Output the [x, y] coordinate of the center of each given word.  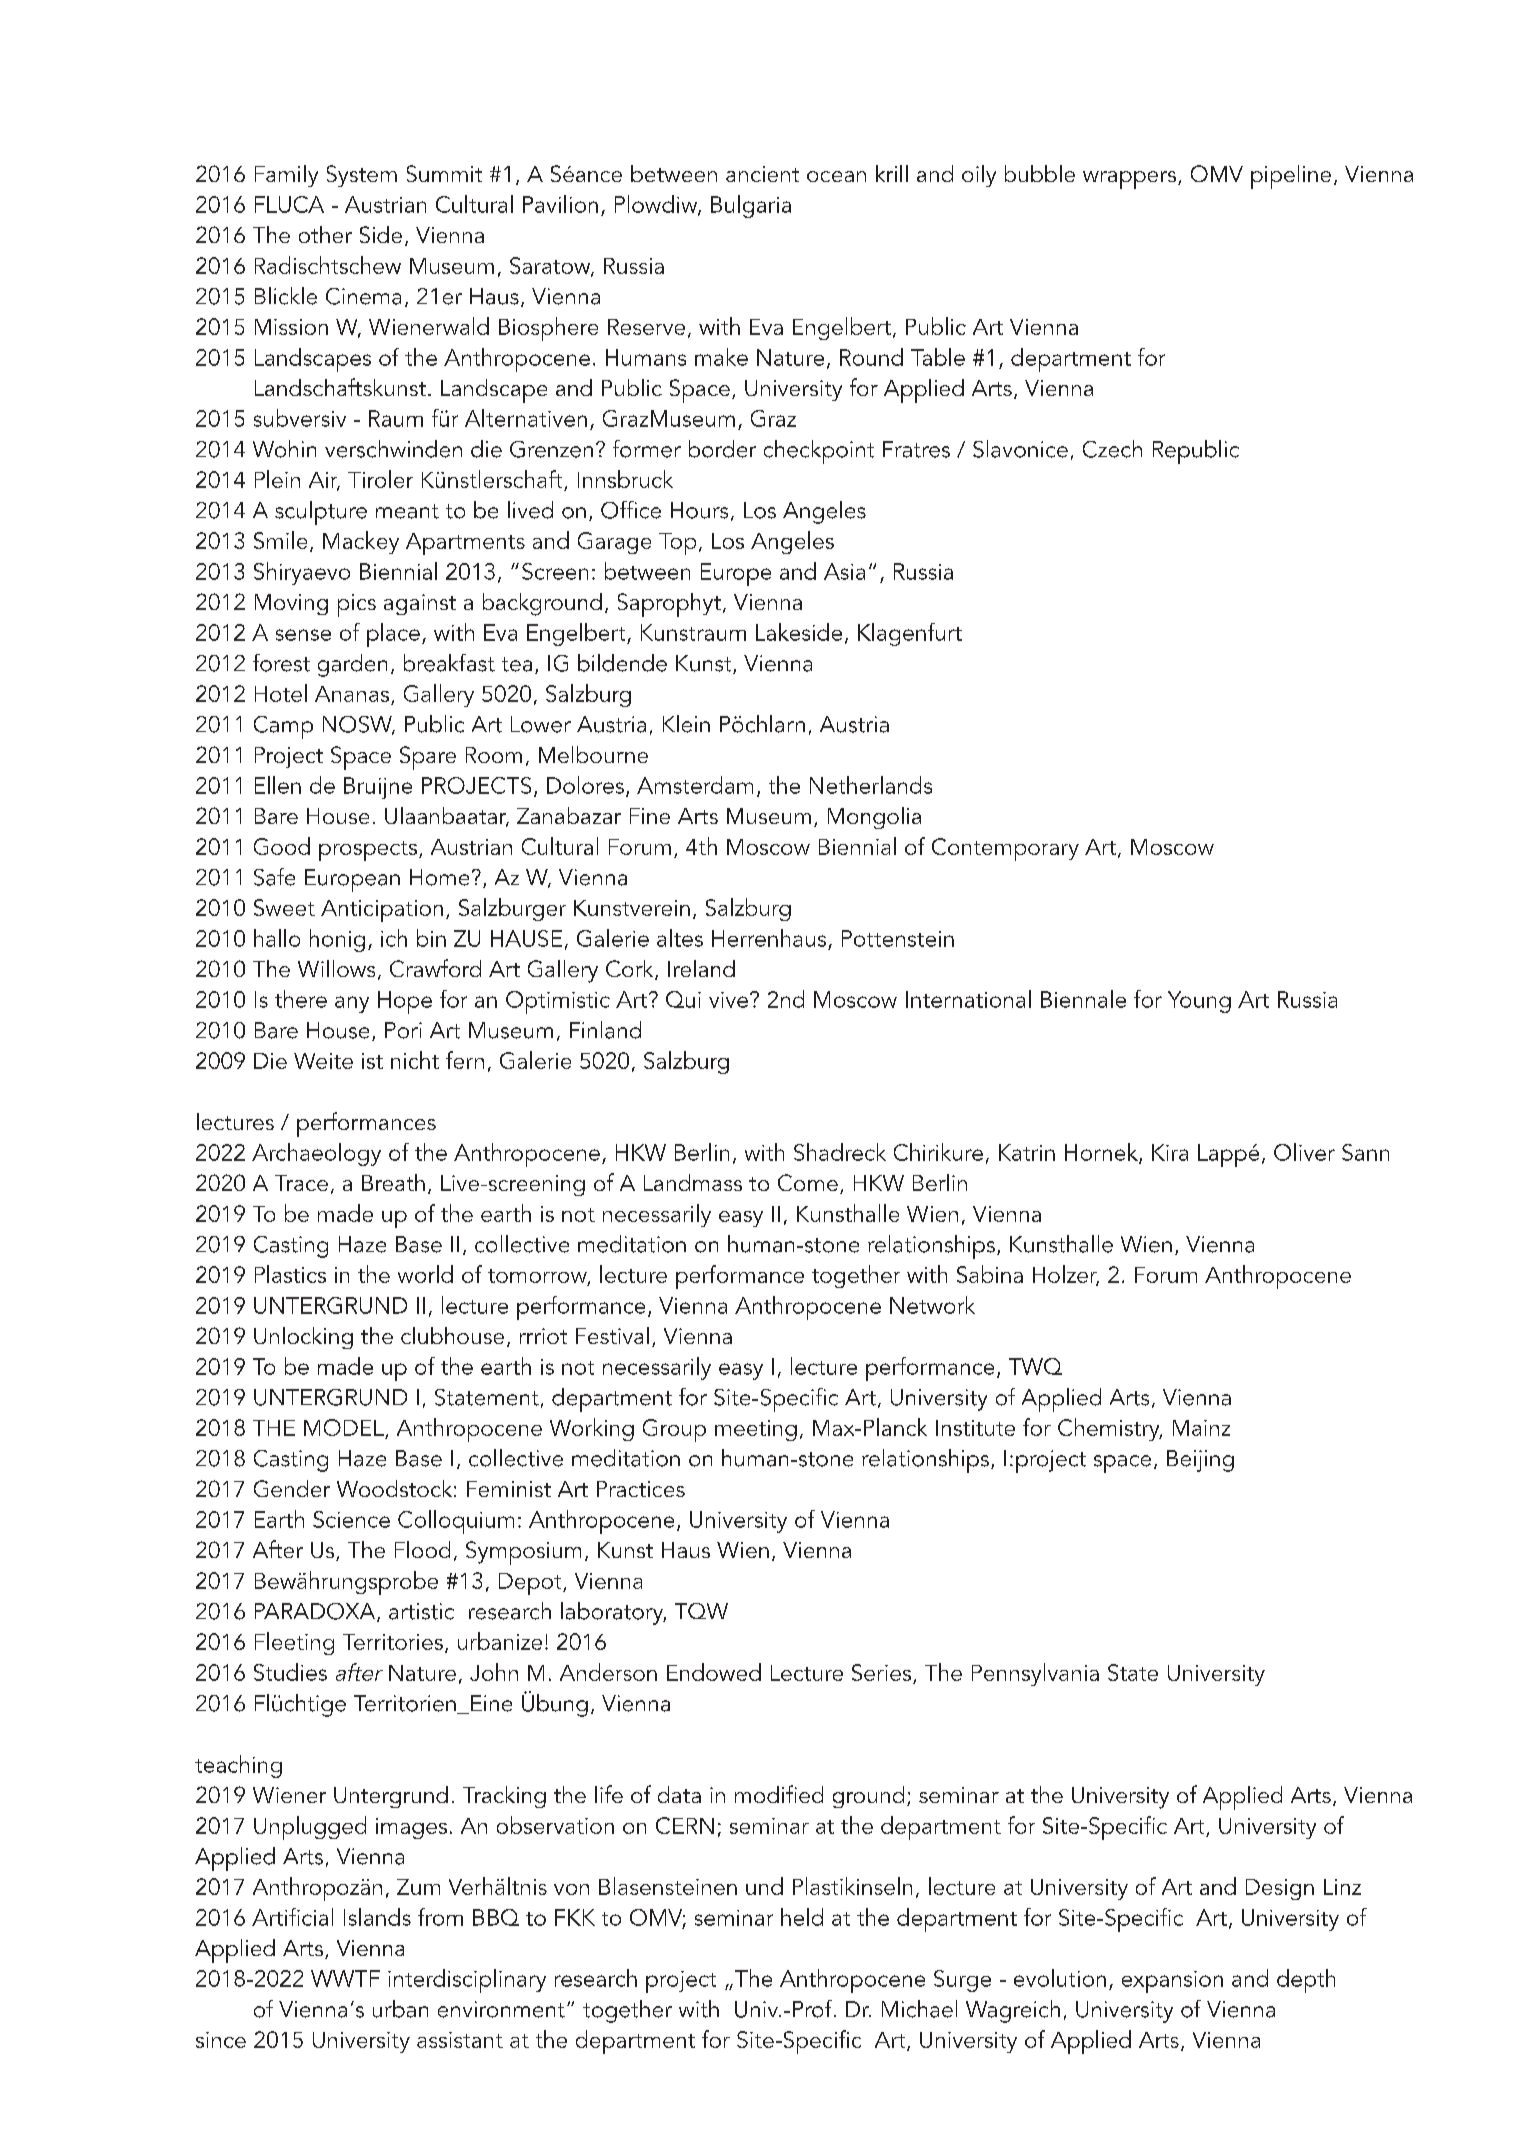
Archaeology [316, 1154]
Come [808, 1182]
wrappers [1131, 180]
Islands [377, 1917]
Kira [1170, 1152]
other [325, 234]
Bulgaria [751, 206]
